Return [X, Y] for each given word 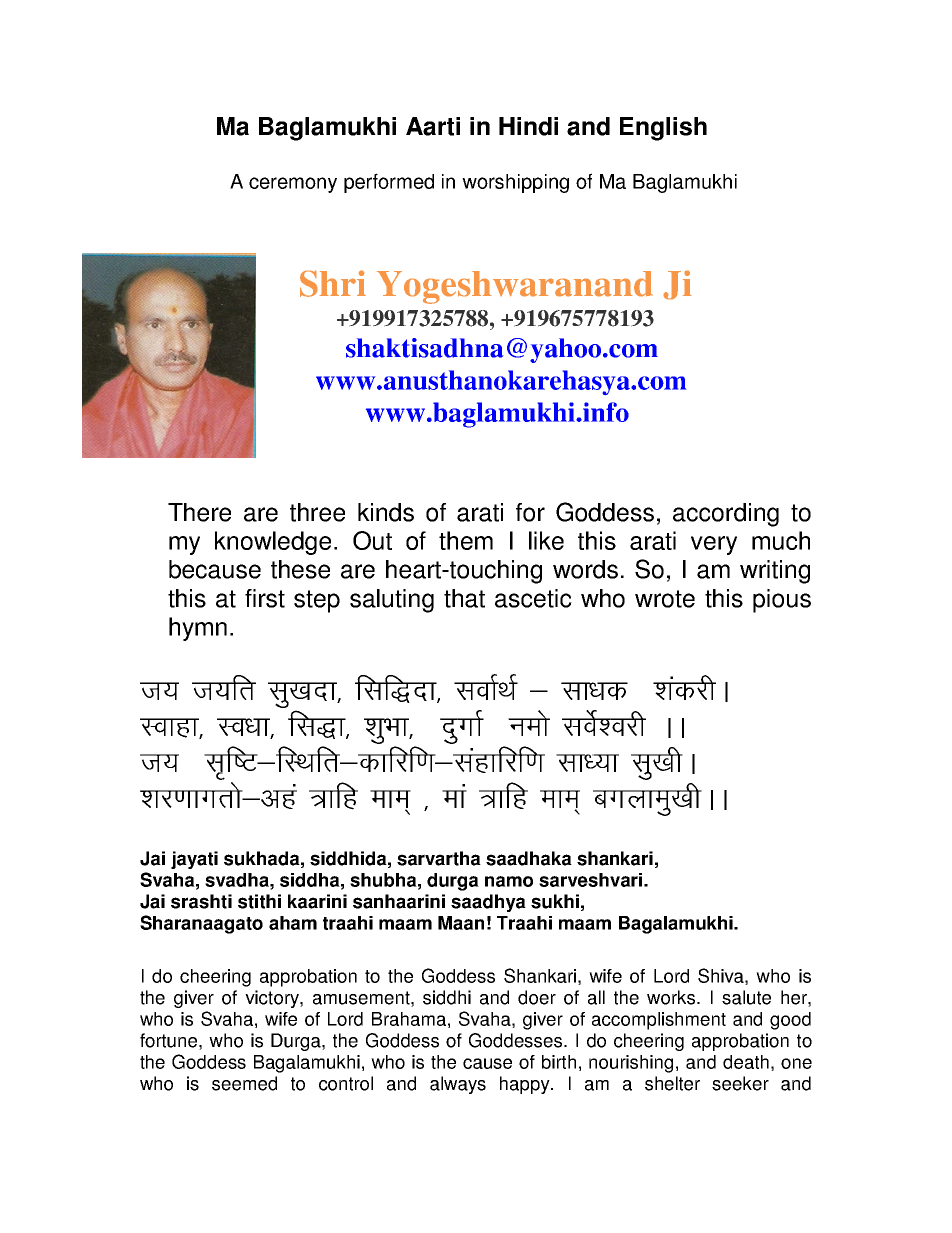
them [466, 540]
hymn [198, 629]
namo [509, 881]
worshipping [515, 183]
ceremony [293, 185]
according [726, 515]
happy [526, 1085]
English [663, 129]
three [317, 512]
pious [782, 601]
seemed [244, 1083]
